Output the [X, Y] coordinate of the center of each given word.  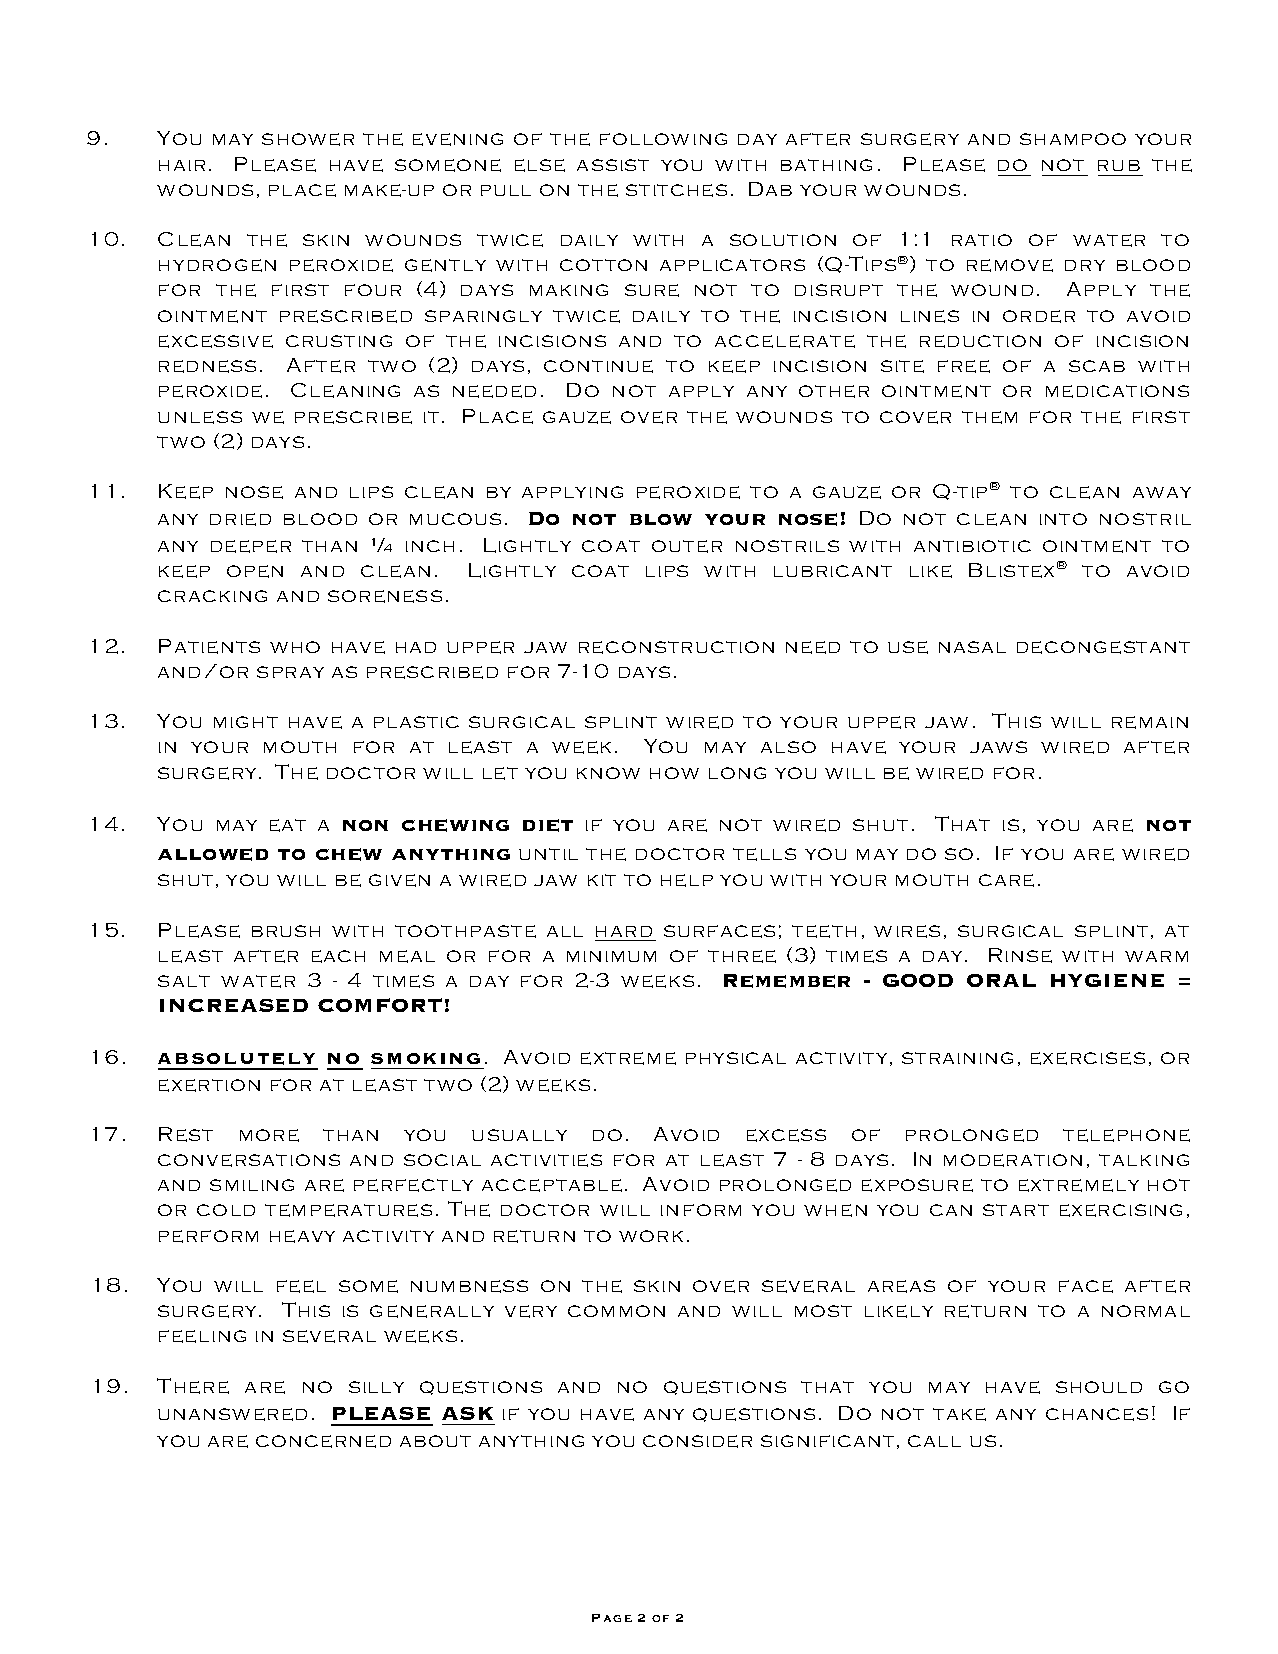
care [1006, 880]
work [651, 1236]
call [934, 1441]
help [687, 880]
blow [661, 519]
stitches [676, 190]
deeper [251, 546]
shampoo [1073, 139]
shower [308, 139]
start [1016, 1210]
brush [286, 931]
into [1063, 519]
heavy [302, 1236]
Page [612, 1618]
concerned [323, 1441]
